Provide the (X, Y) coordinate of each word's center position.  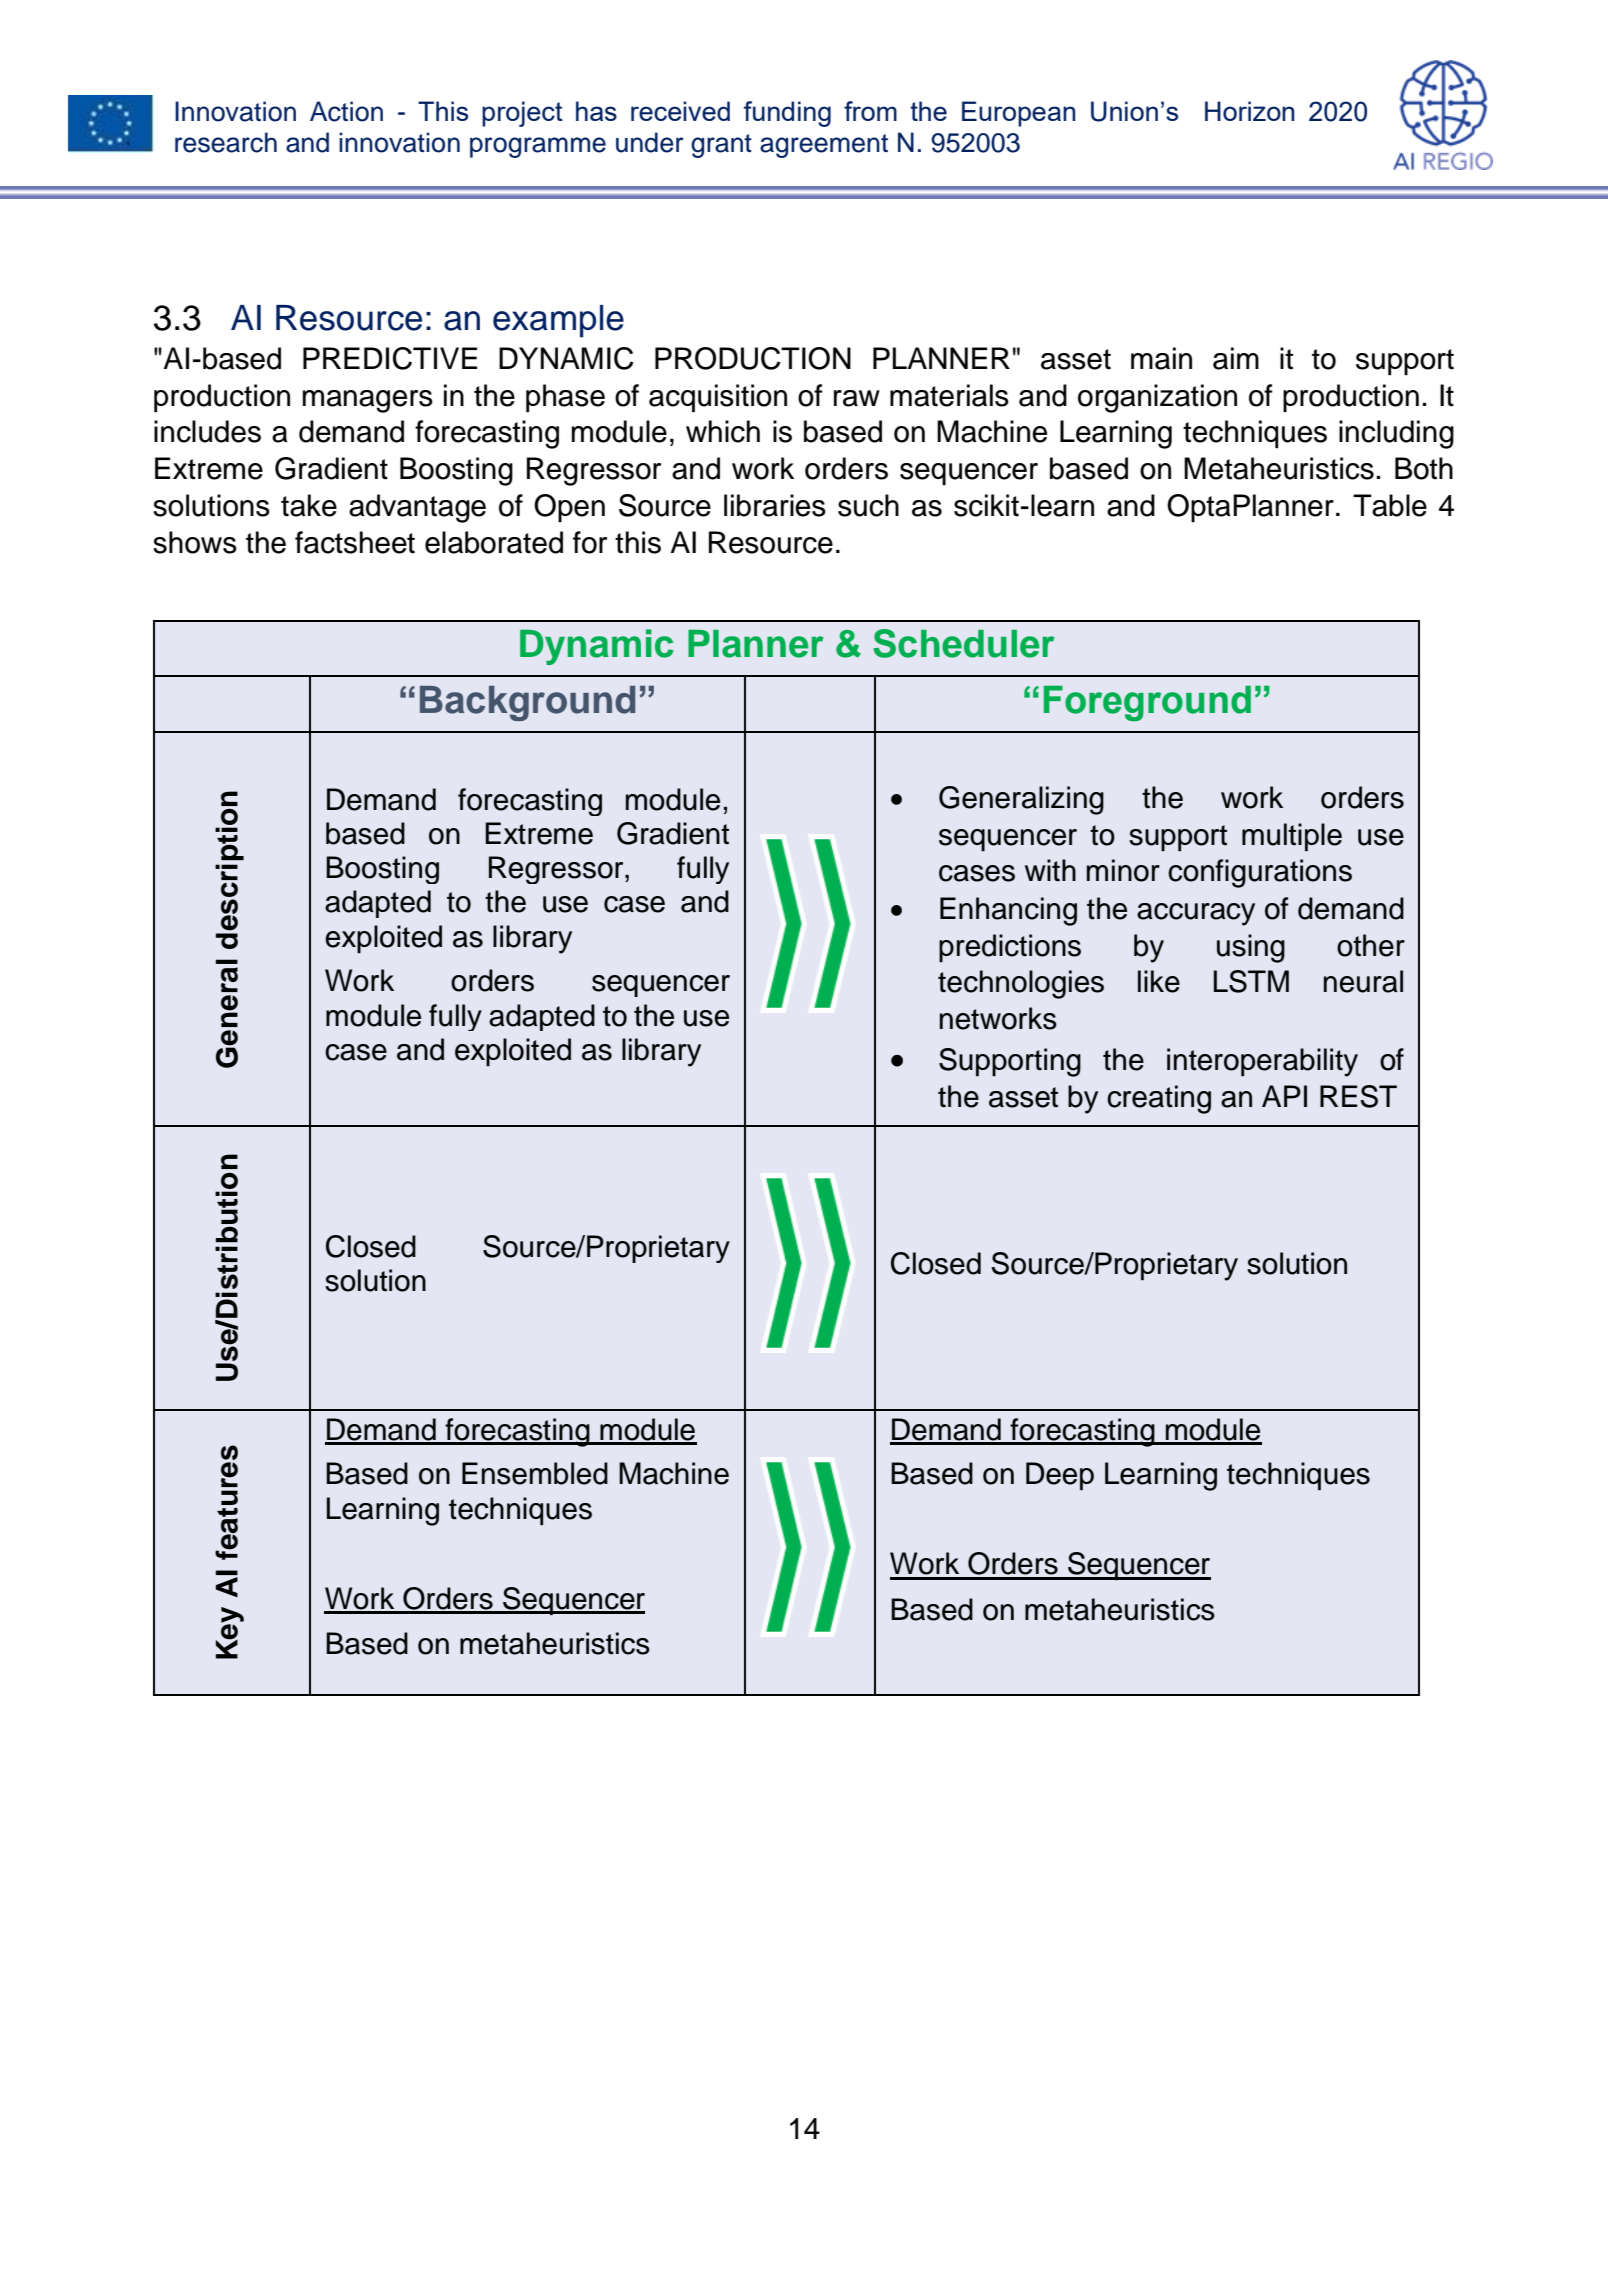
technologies (1021, 984)
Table (1390, 505)
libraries (775, 505)
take (309, 505)
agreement (824, 146)
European (1018, 114)
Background (527, 703)
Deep (1060, 1476)
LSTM (1251, 981)
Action (346, 111)
